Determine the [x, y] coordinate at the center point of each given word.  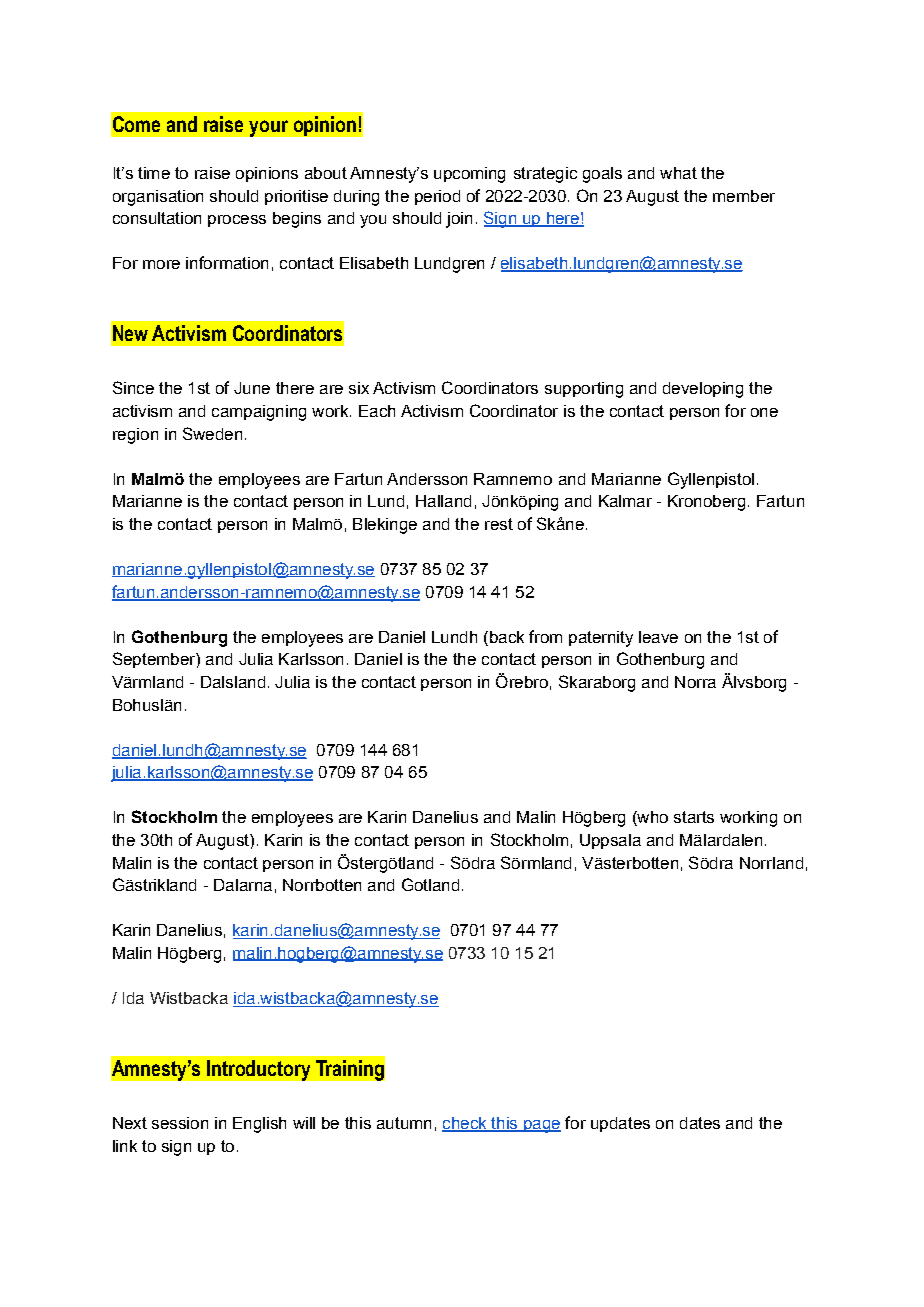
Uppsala [610, 841]
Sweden [212, 433]
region [135, 436]
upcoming [469, 175]
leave [658, 637]
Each [377, 411]
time [154, 173]
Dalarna [243, 885]
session [180, 1123]
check [465, 1124]
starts [694, 817]
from [545, 636]
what [678, 173]
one [764, 412]
